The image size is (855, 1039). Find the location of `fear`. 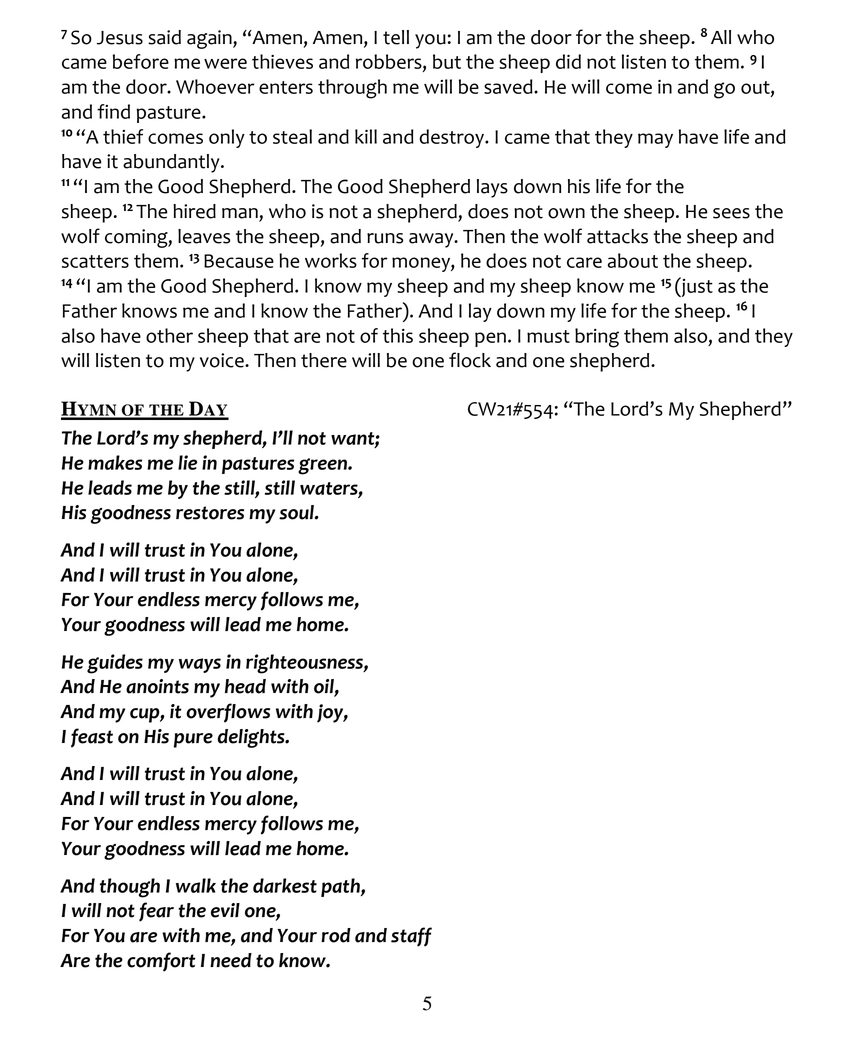

fear is located at coordinates (156, 912).
